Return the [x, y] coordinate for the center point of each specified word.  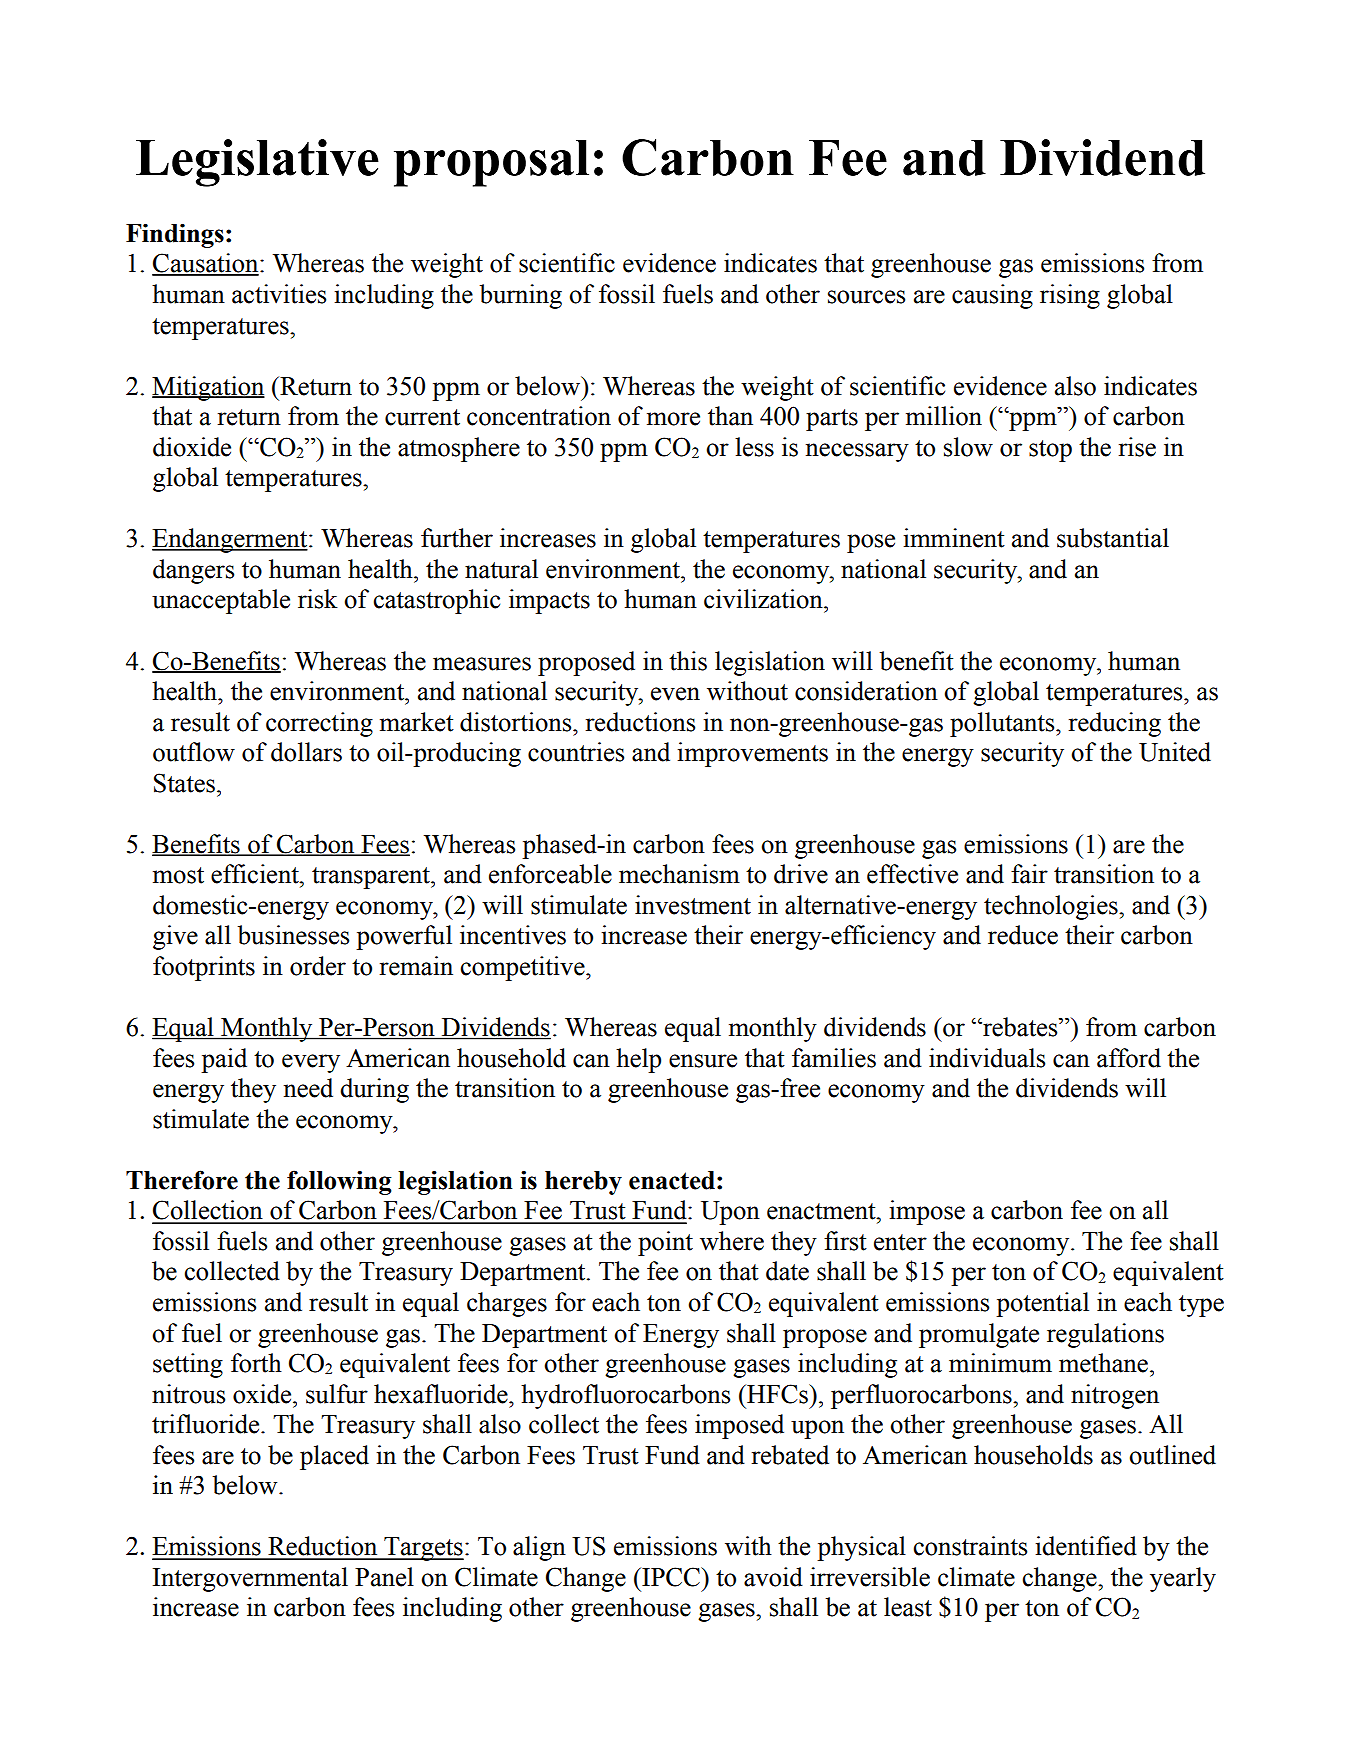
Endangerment [231, 540]
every [311, 1063]
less [754, 447]
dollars [306, 752]
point [665, 1243]
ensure [703, 1061]
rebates [1020, 1027]
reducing [1115, 724]
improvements [752, 754]
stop [1050, 451]
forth [256, 1363]
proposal [491, 163]
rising [1070, 296]
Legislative [257, 163]
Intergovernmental [250, 1579]
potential [1042, 1304]
